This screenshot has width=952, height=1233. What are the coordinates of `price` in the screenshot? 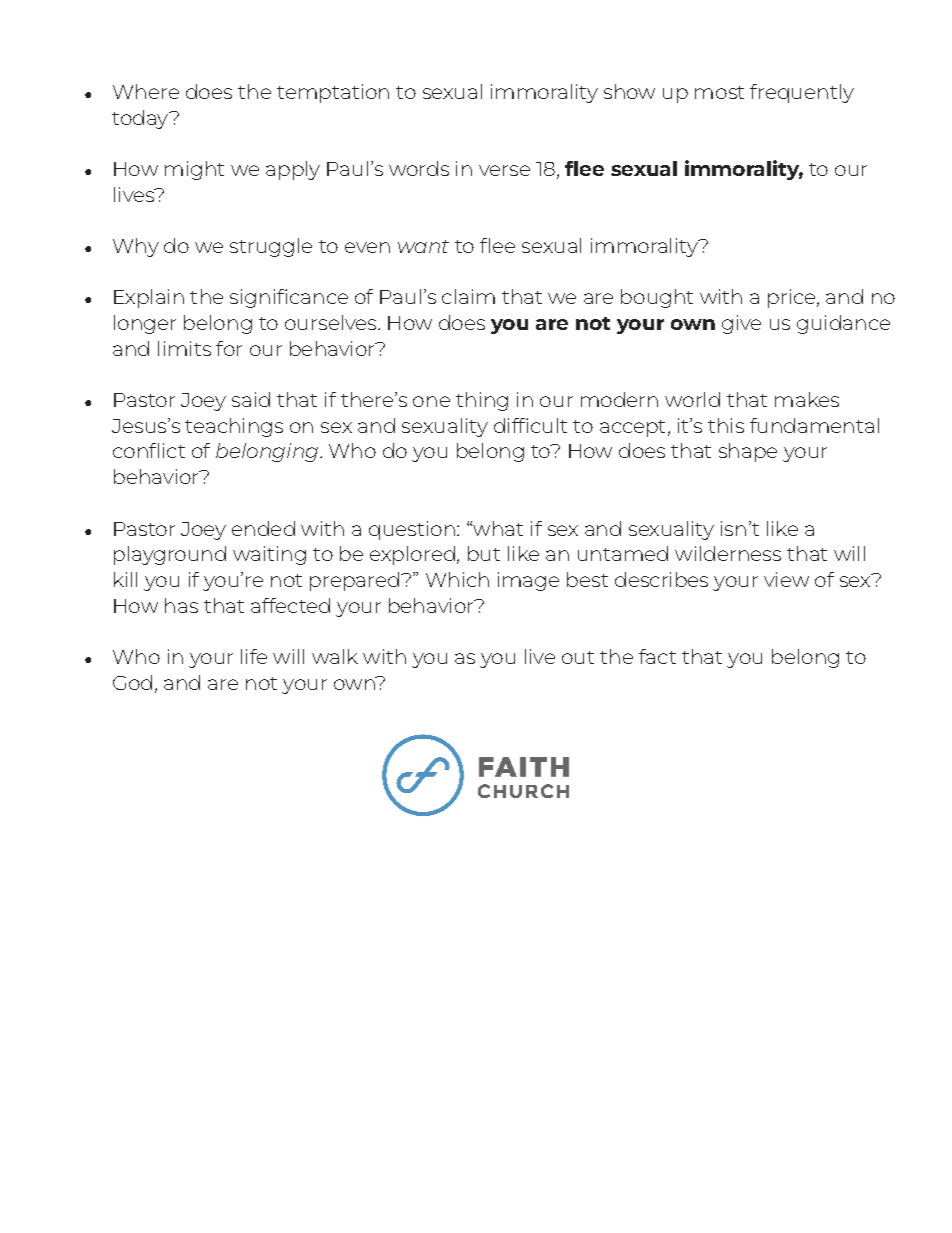 It's located at (793, 298).
